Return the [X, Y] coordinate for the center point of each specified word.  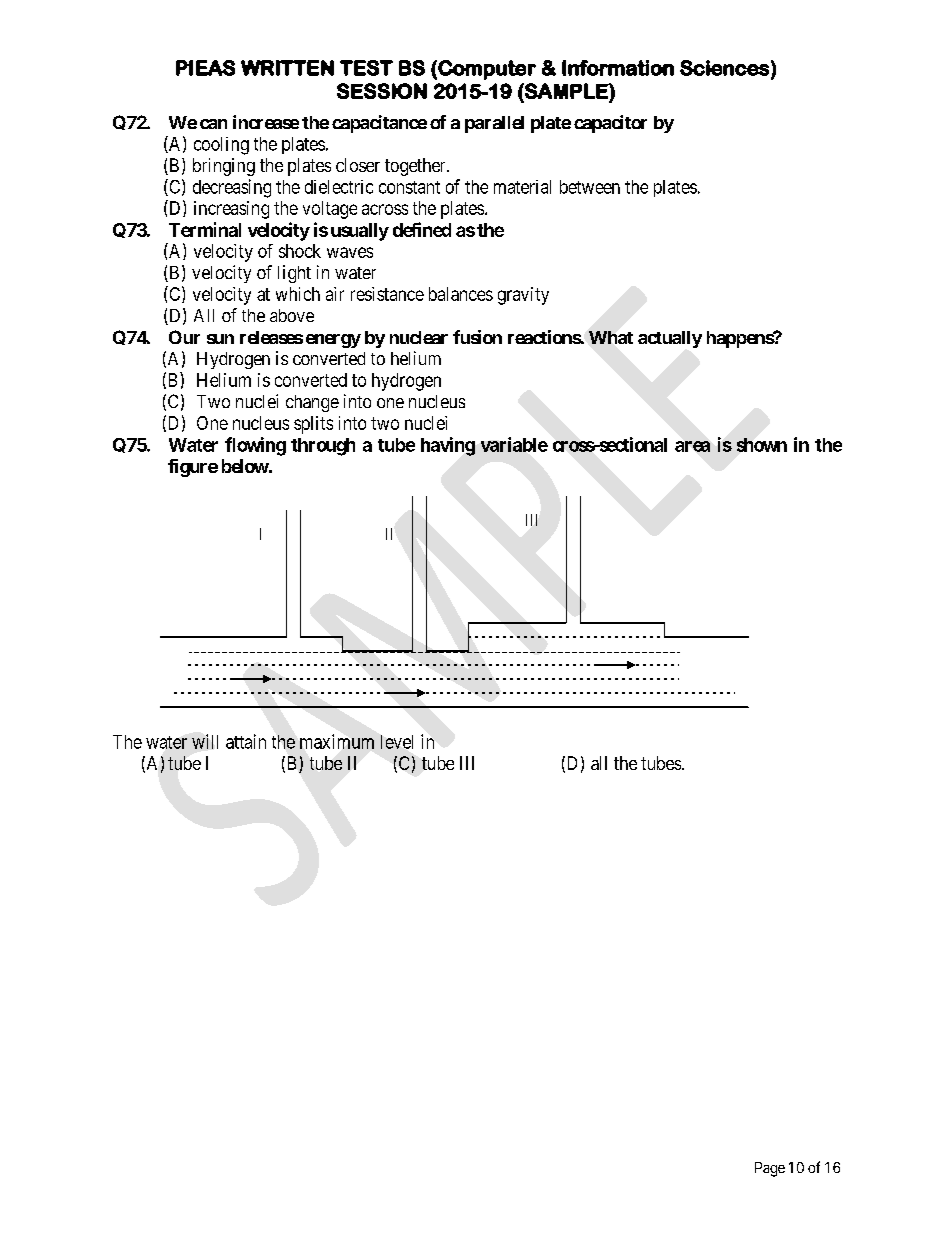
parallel [494, 124]
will [205, 741]
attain [246, 741]
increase [266, 122]
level [397, 742]
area [692, 446]
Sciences [724, 68]
